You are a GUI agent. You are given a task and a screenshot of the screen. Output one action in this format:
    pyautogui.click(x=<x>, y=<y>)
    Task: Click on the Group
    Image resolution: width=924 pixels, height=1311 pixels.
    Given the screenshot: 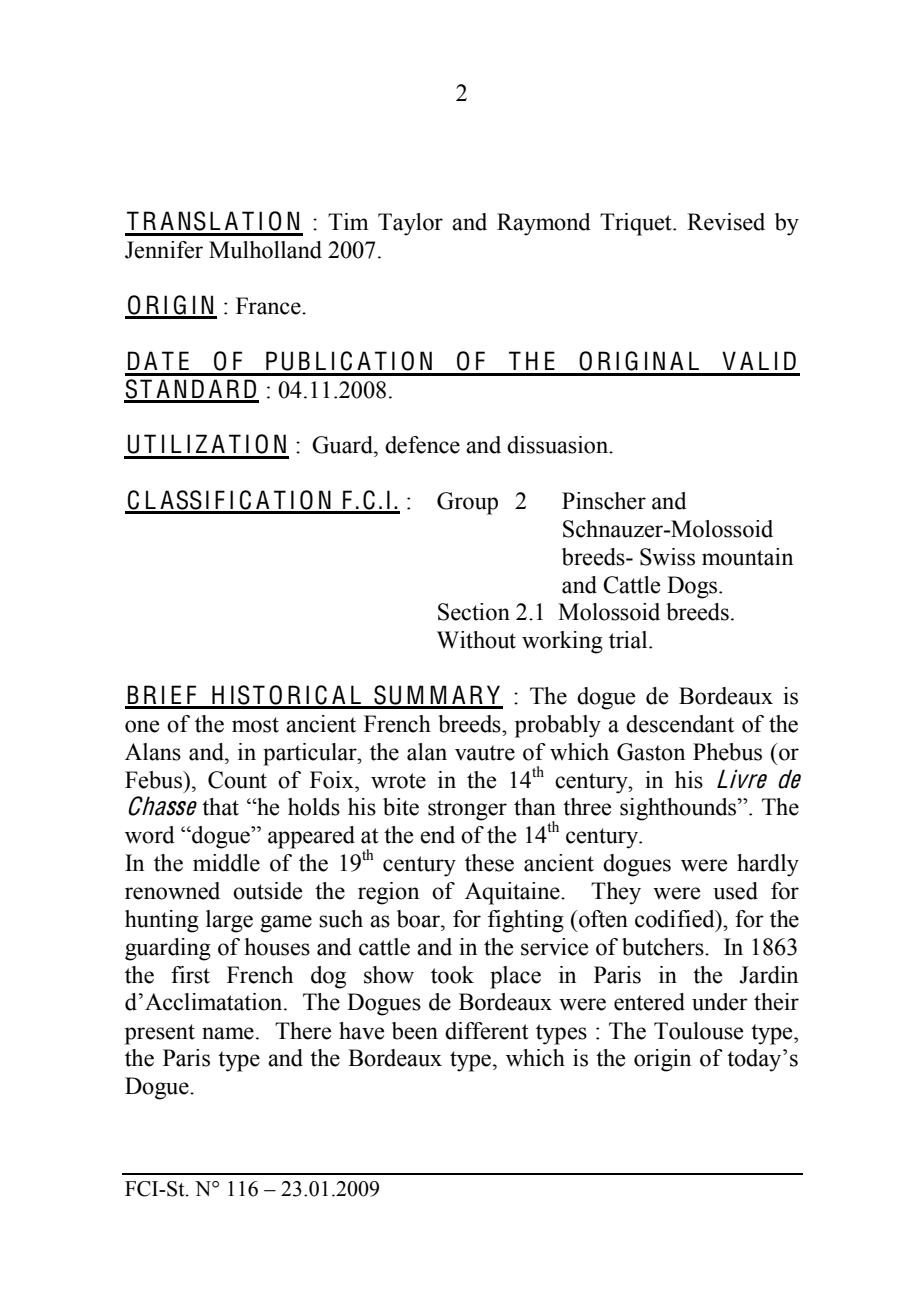 What is the action you would take?
    pyautogui.click(x=467, y=503)
